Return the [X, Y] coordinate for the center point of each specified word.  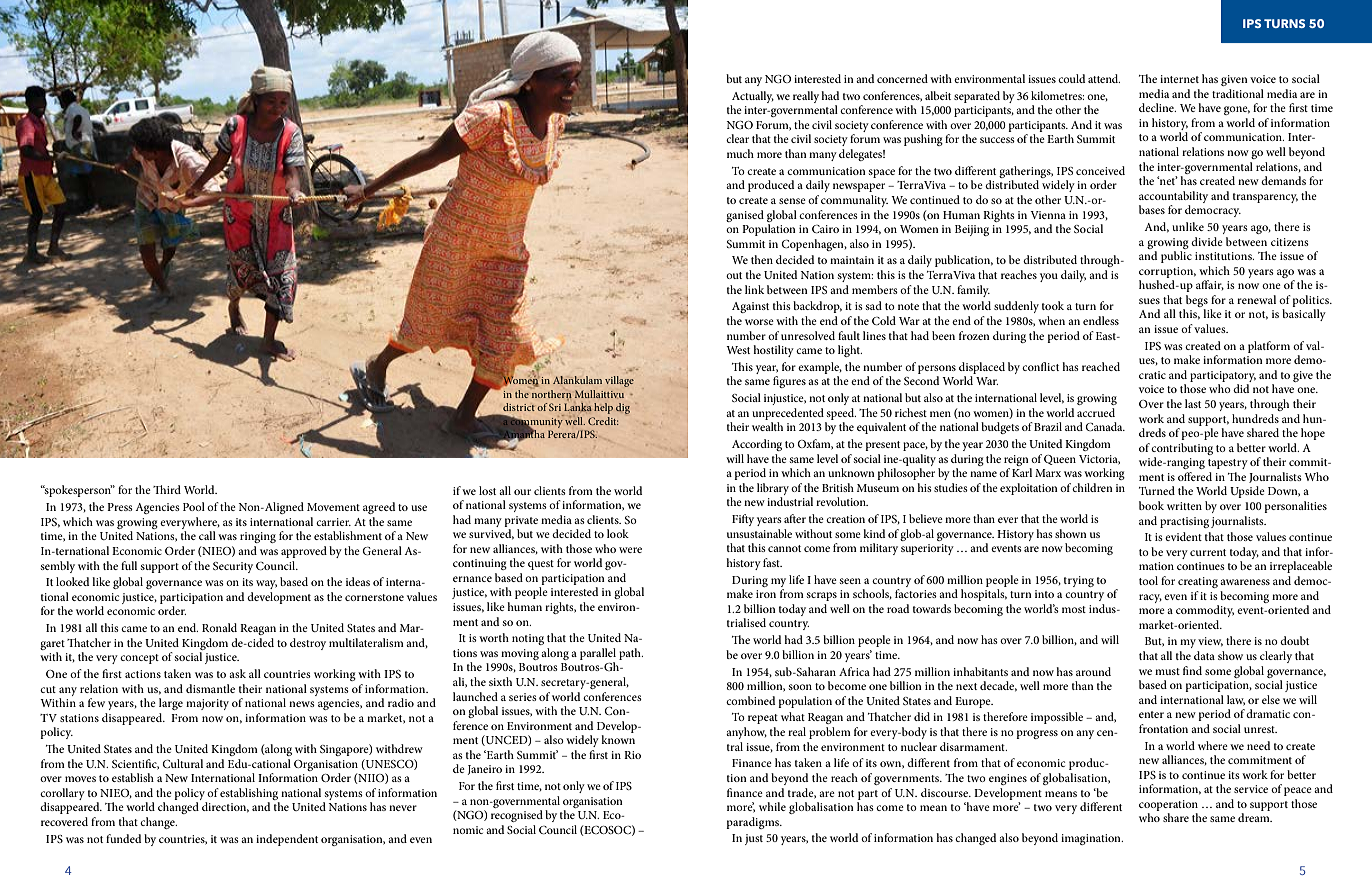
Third [167, 489]
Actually [753, 97]
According [757, 445]
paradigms [753, 823]
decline [1157, 107]
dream [1255, 817]
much [740, 153]
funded [123, 838]
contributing [1182, 449]
